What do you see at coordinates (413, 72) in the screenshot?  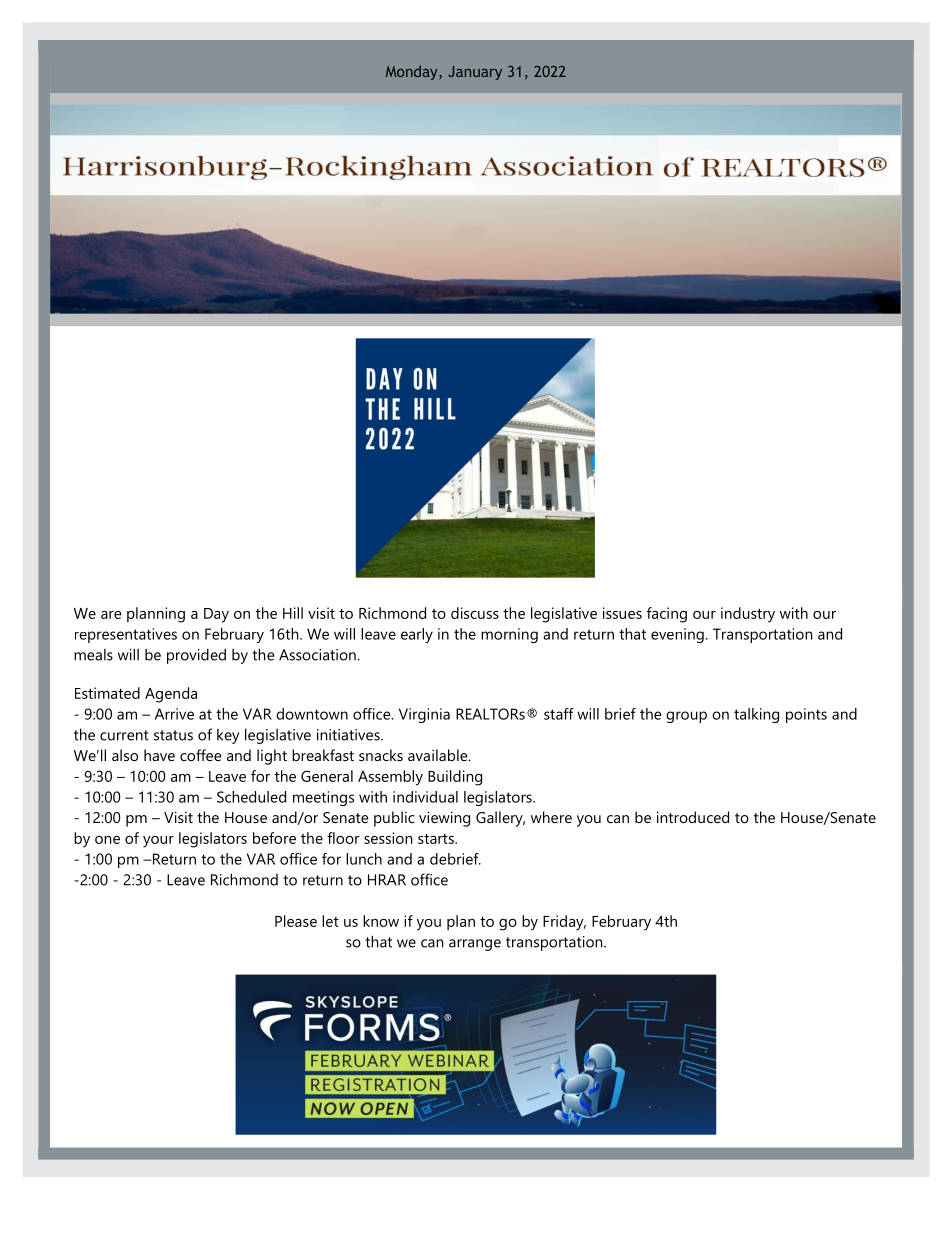 I see `Monday` at bounding box center [413, 72].
